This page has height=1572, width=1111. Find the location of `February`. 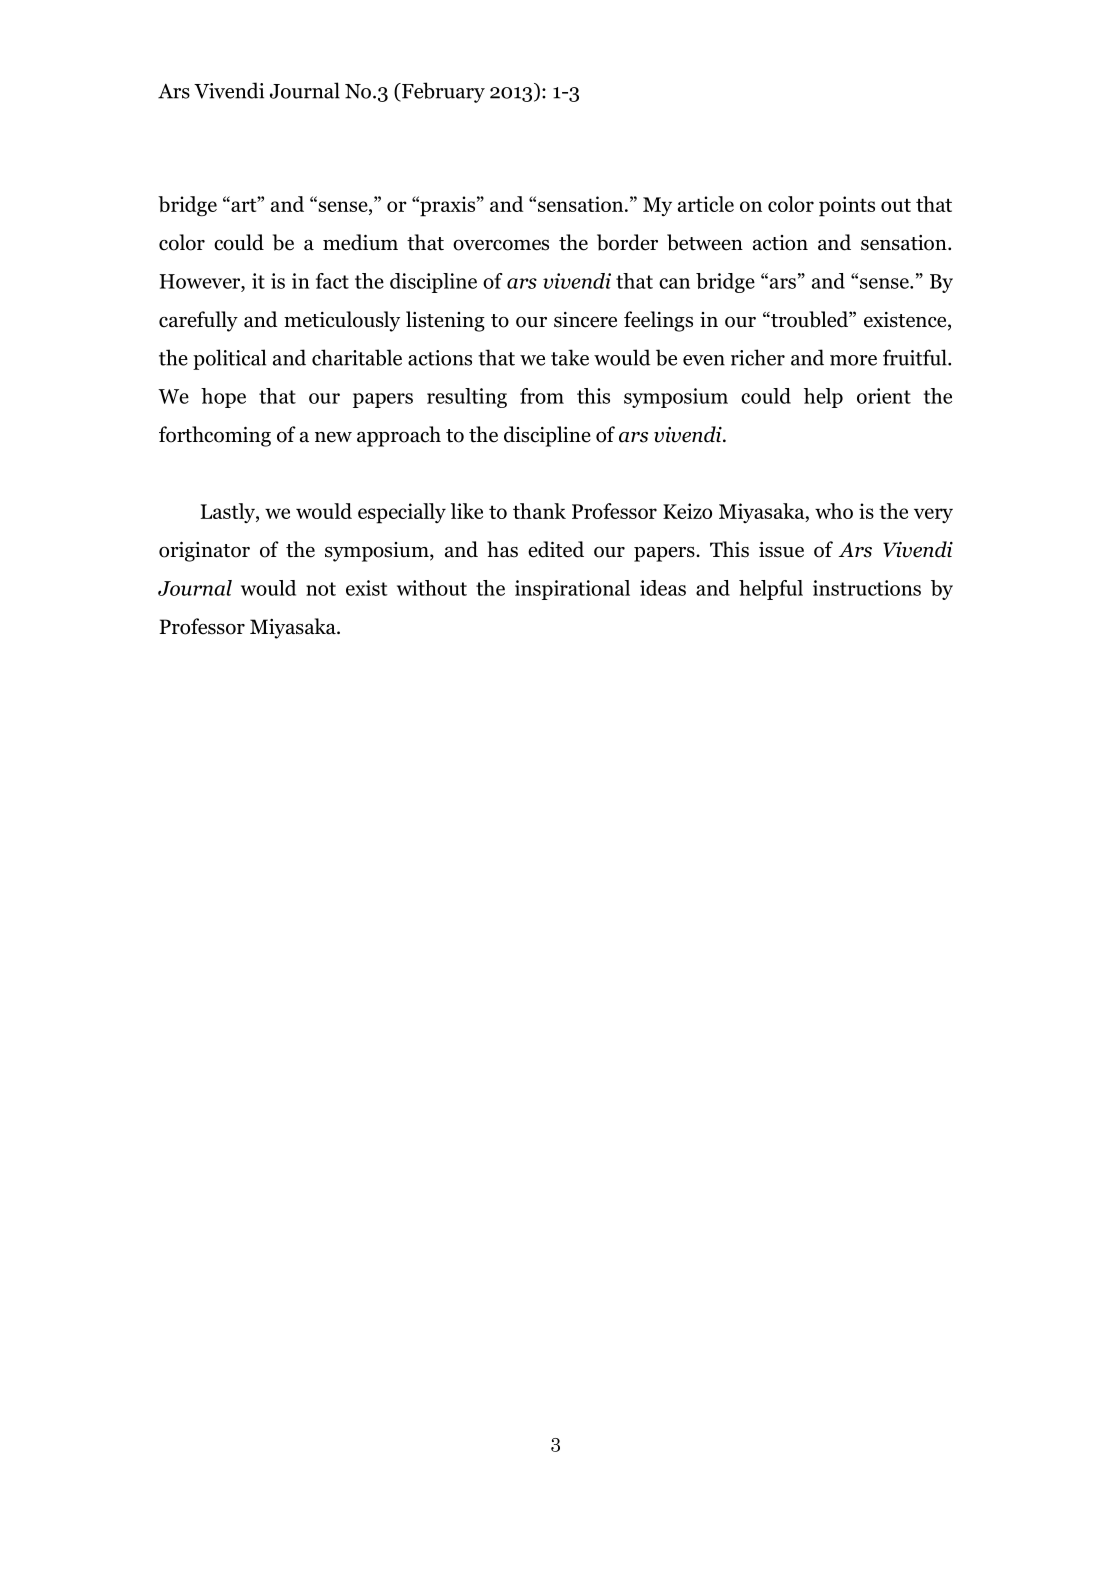

February is located at coordinates (442, 92).
